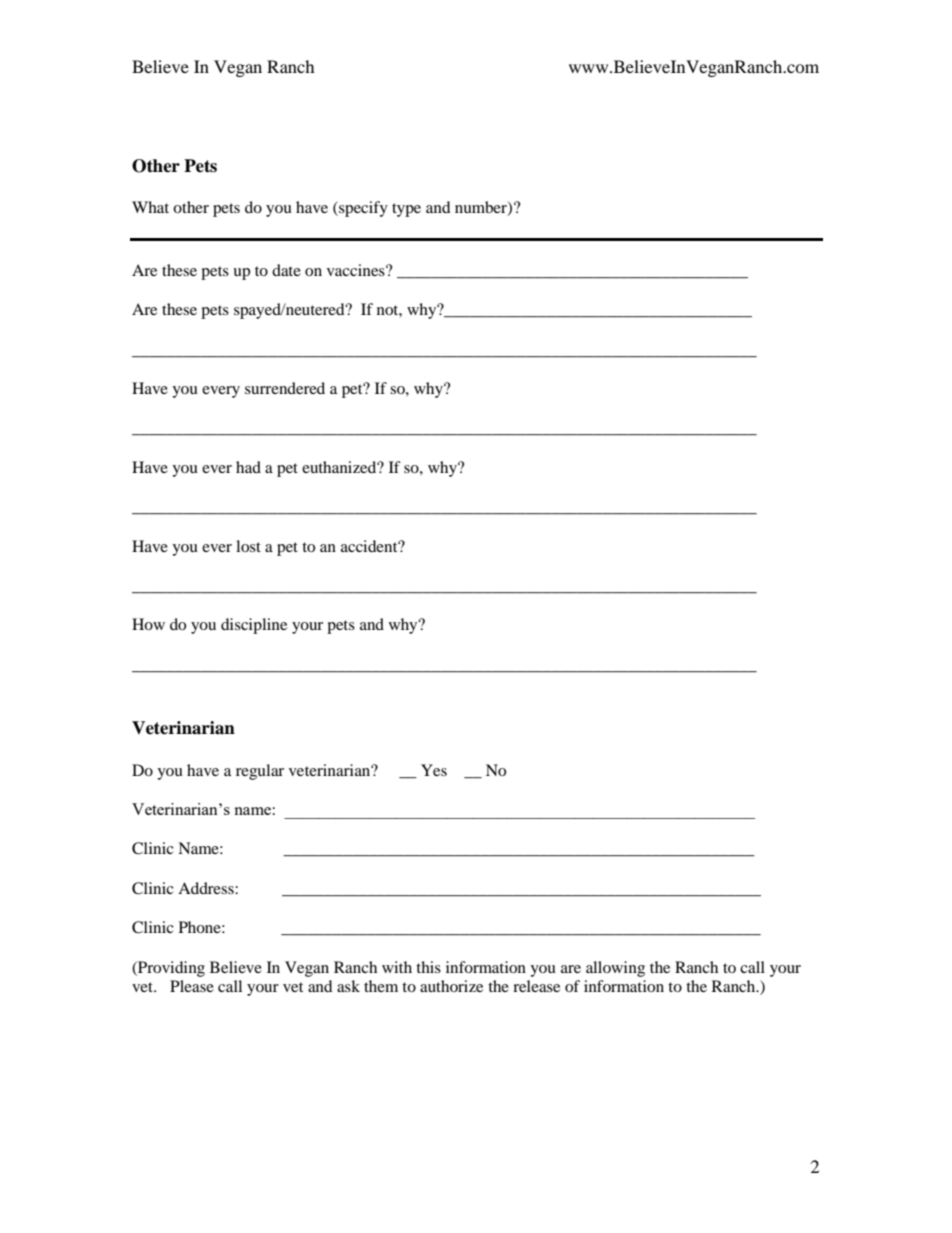 The width and height of the document is (952, 1233). Describe the element at coordinates (248, 546) in the document. I see `lost` at that location.
